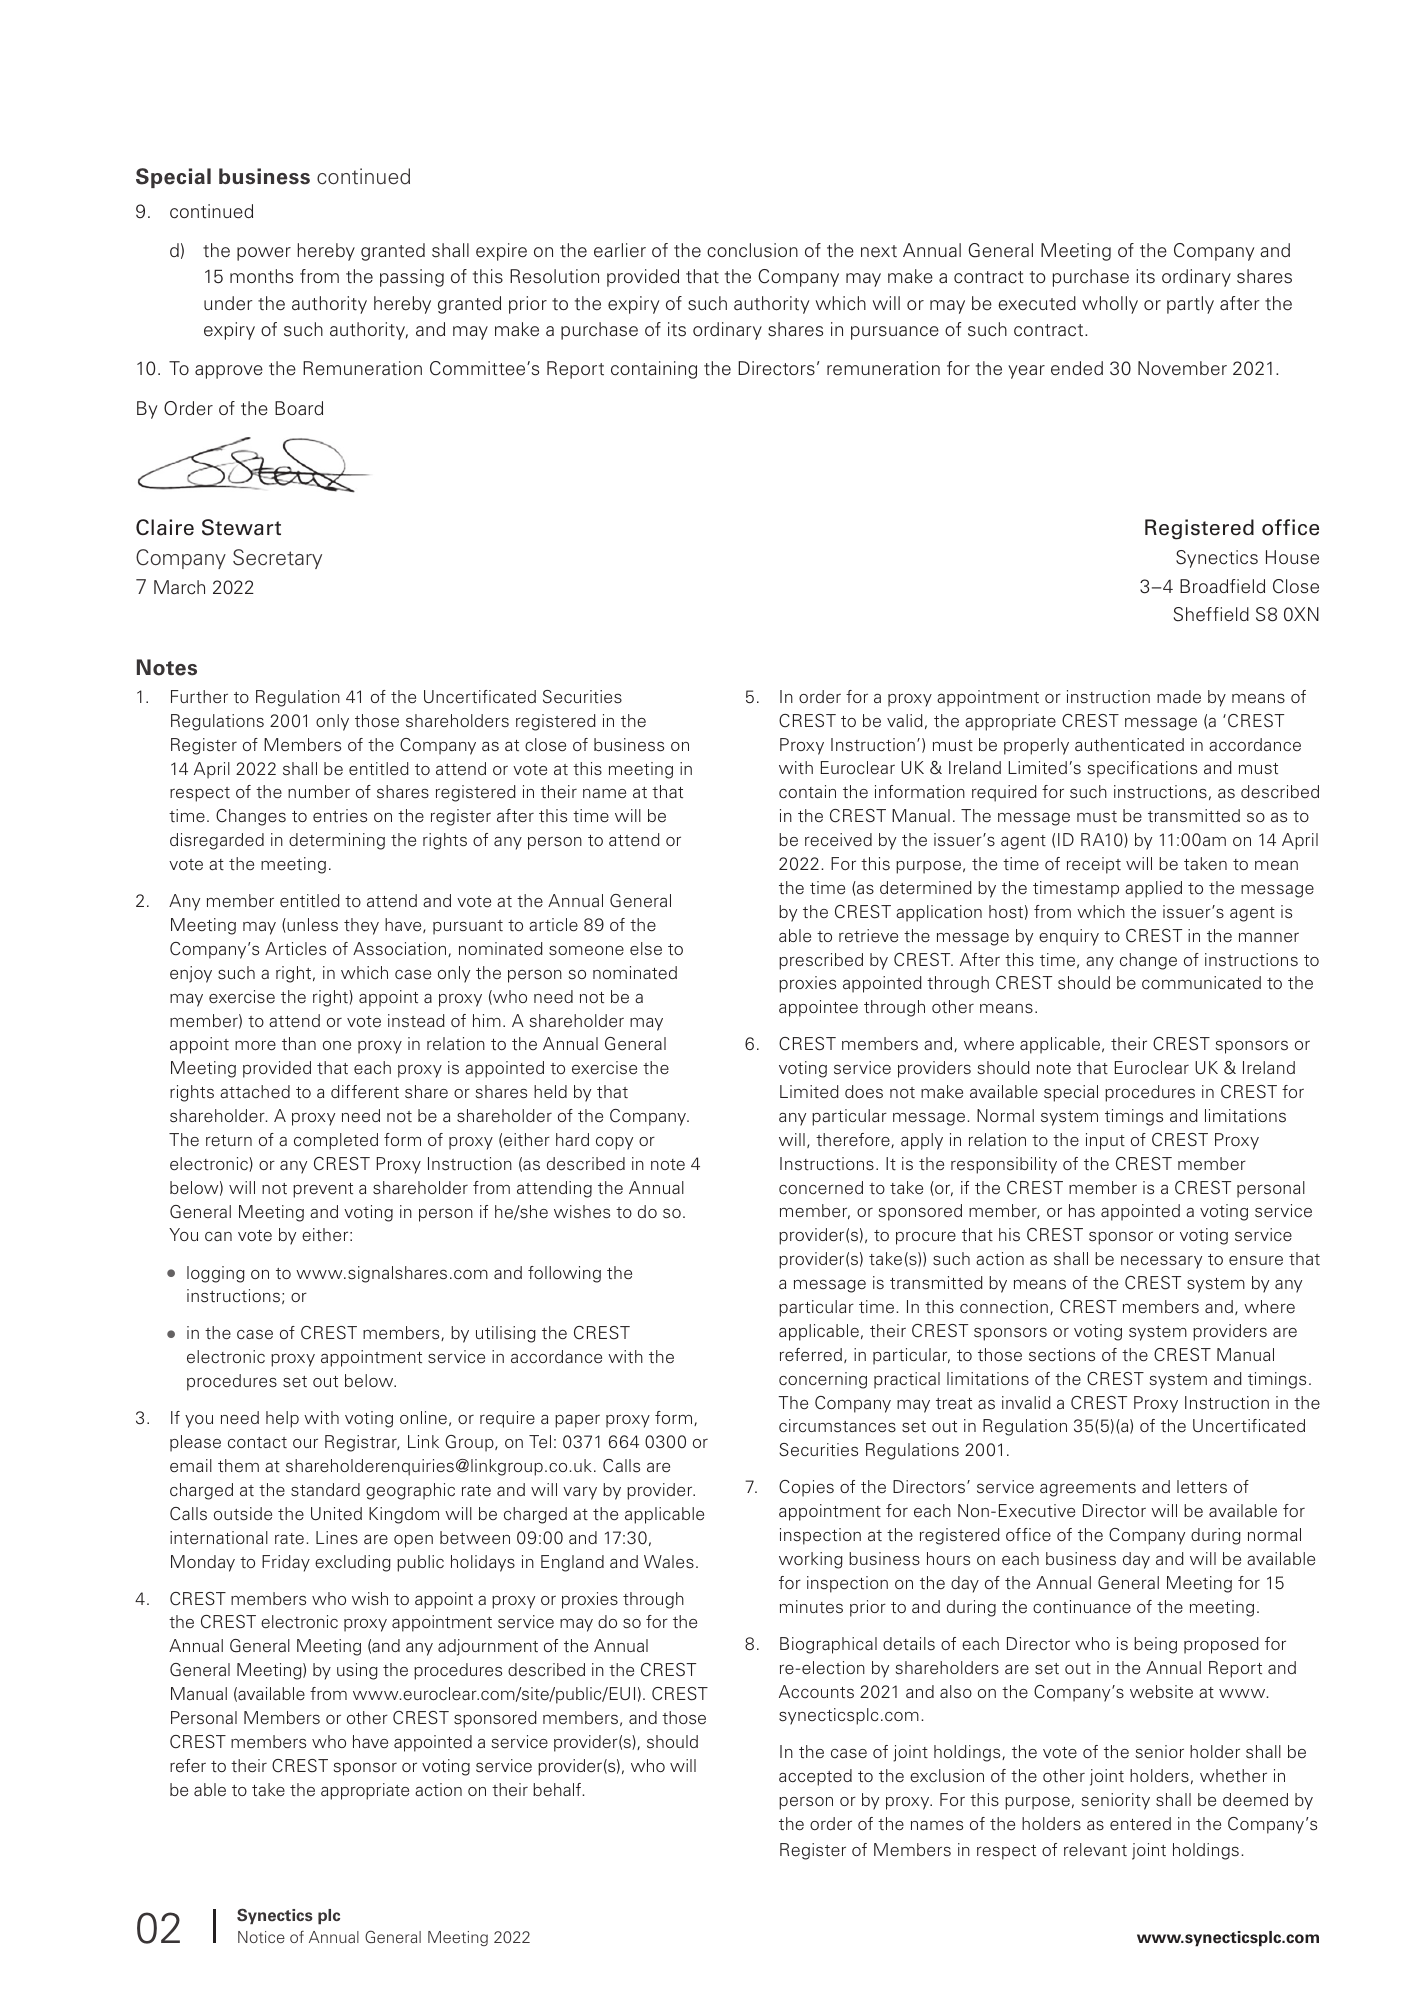  Describe the element at coordinates (282, 1419) in the screenshot. I see `help` at that location.
